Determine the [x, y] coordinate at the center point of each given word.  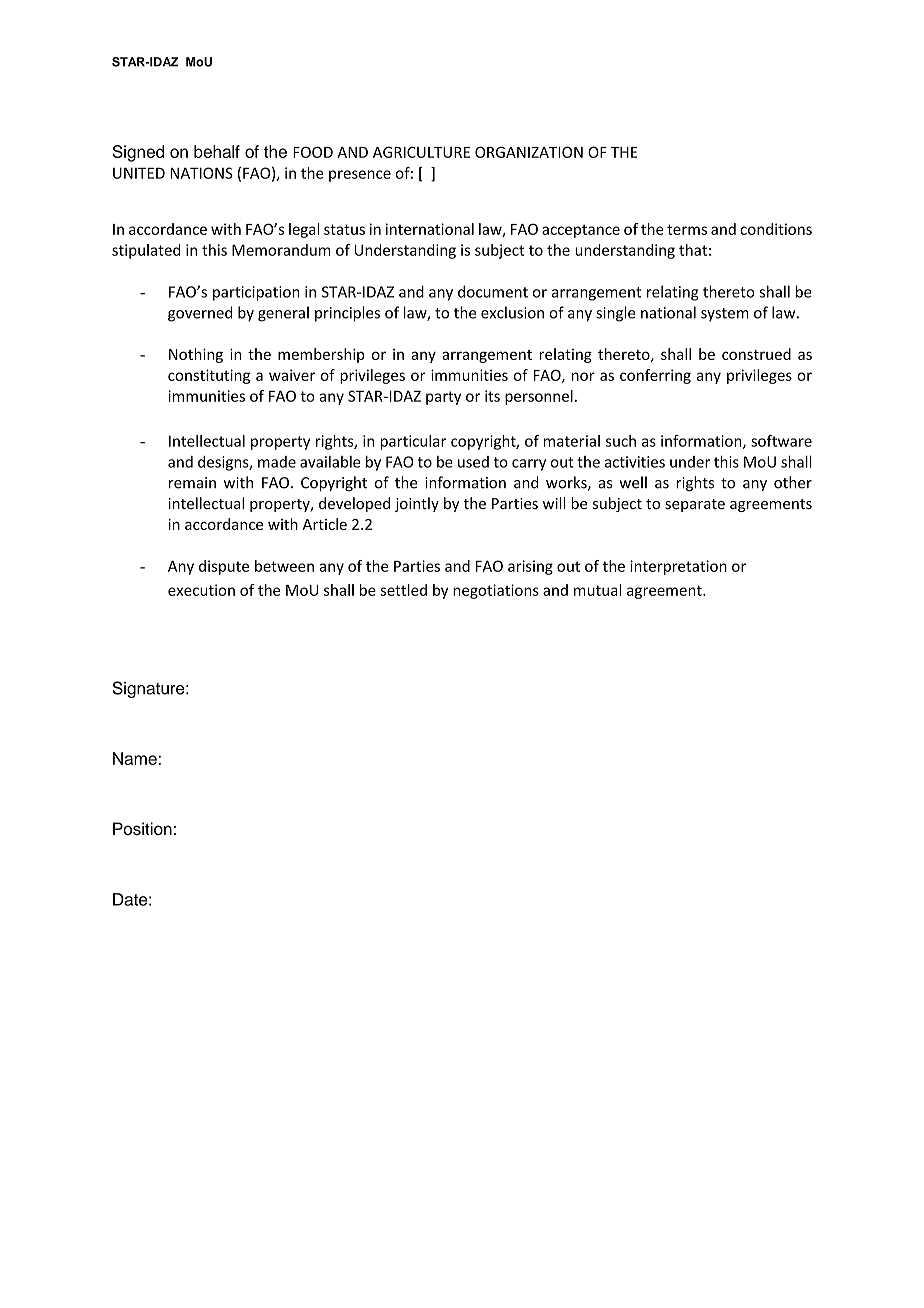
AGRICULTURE [421, 152]
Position [142, 828]
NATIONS [201, 173]
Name [135, 758]
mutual [597, 590]
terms [687, 229]
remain [192, 483]
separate [695, 505]
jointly [417, 504]
